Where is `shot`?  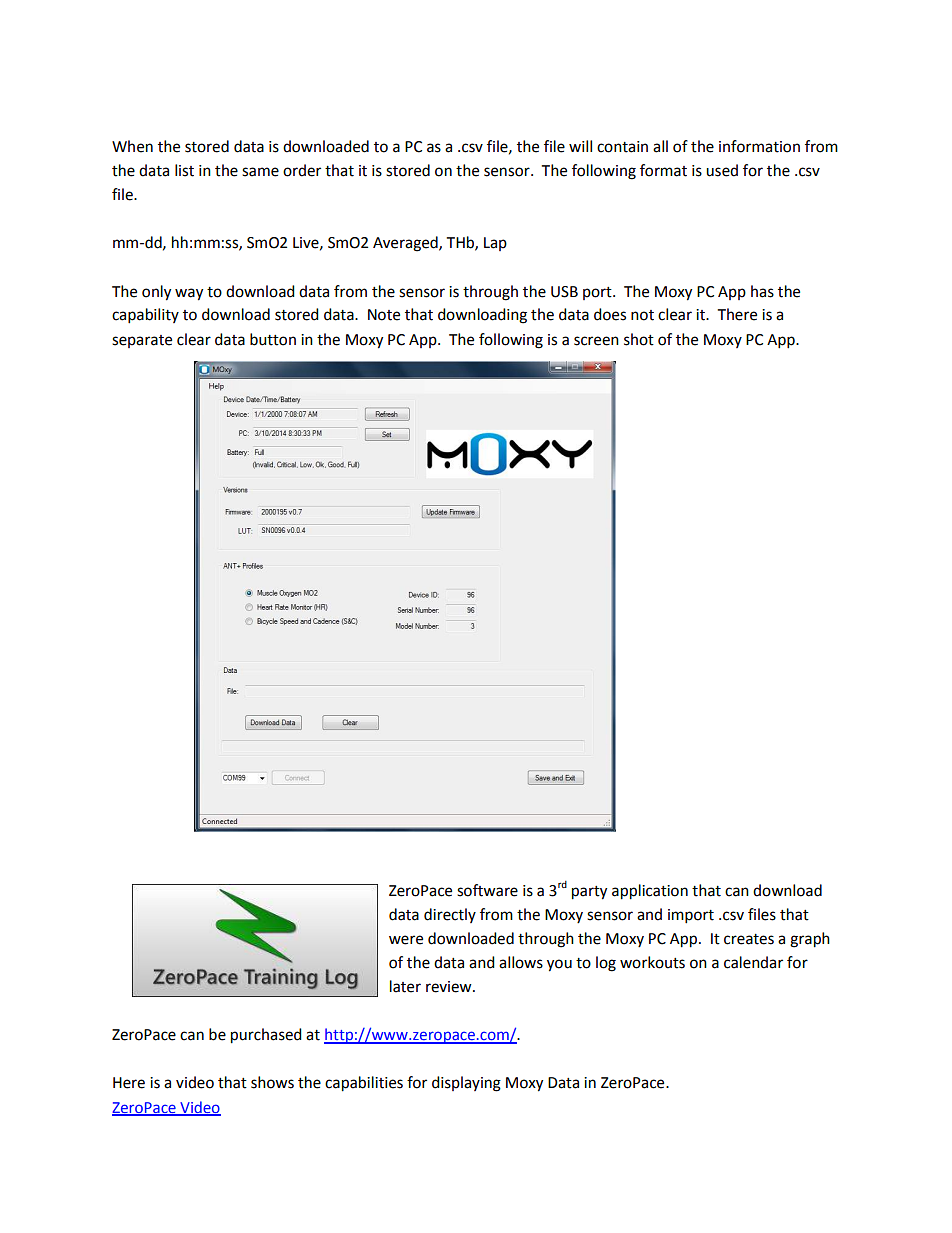 shot is located at coordinates (639, 339).
